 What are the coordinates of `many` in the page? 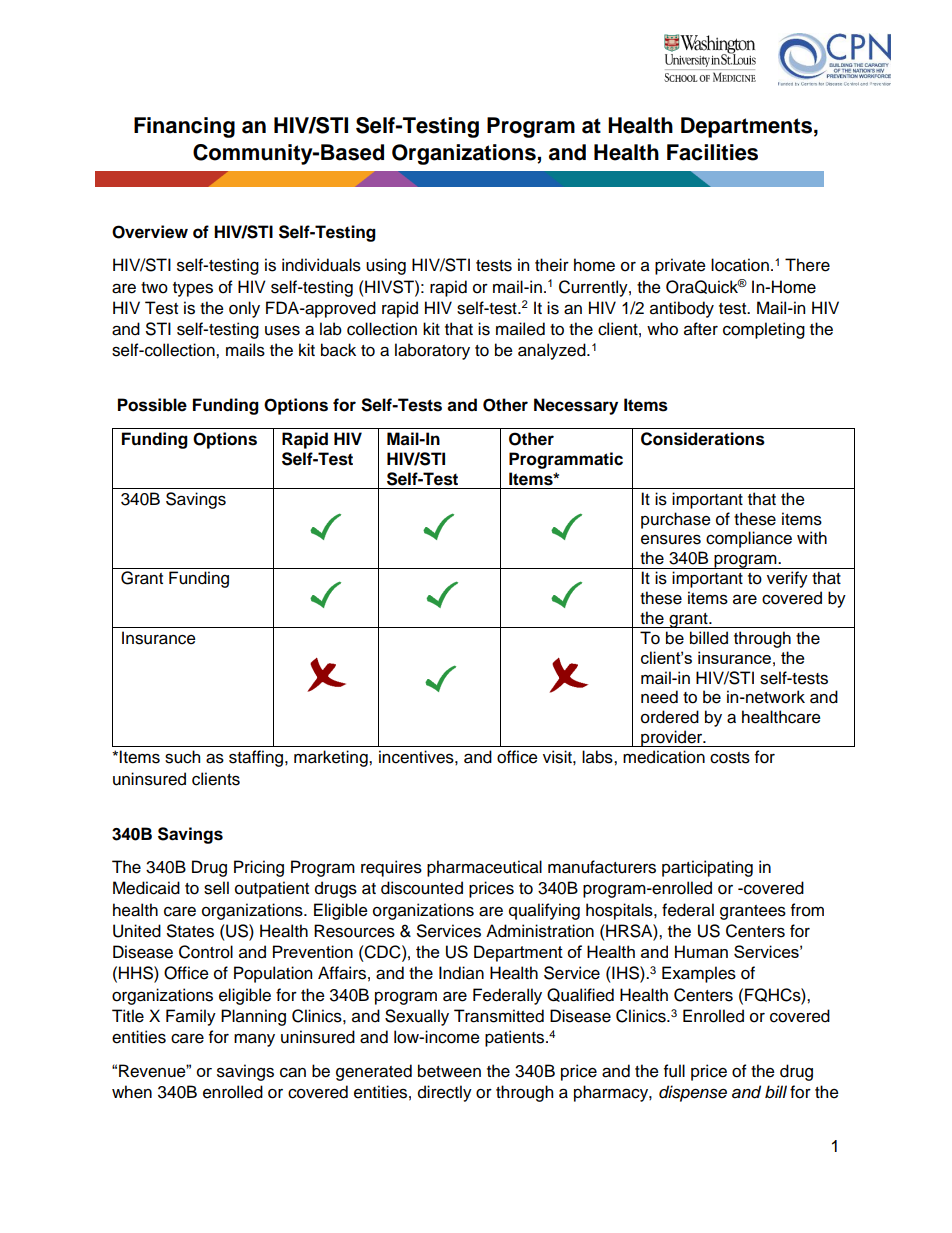 It's located at (254, 1040).
